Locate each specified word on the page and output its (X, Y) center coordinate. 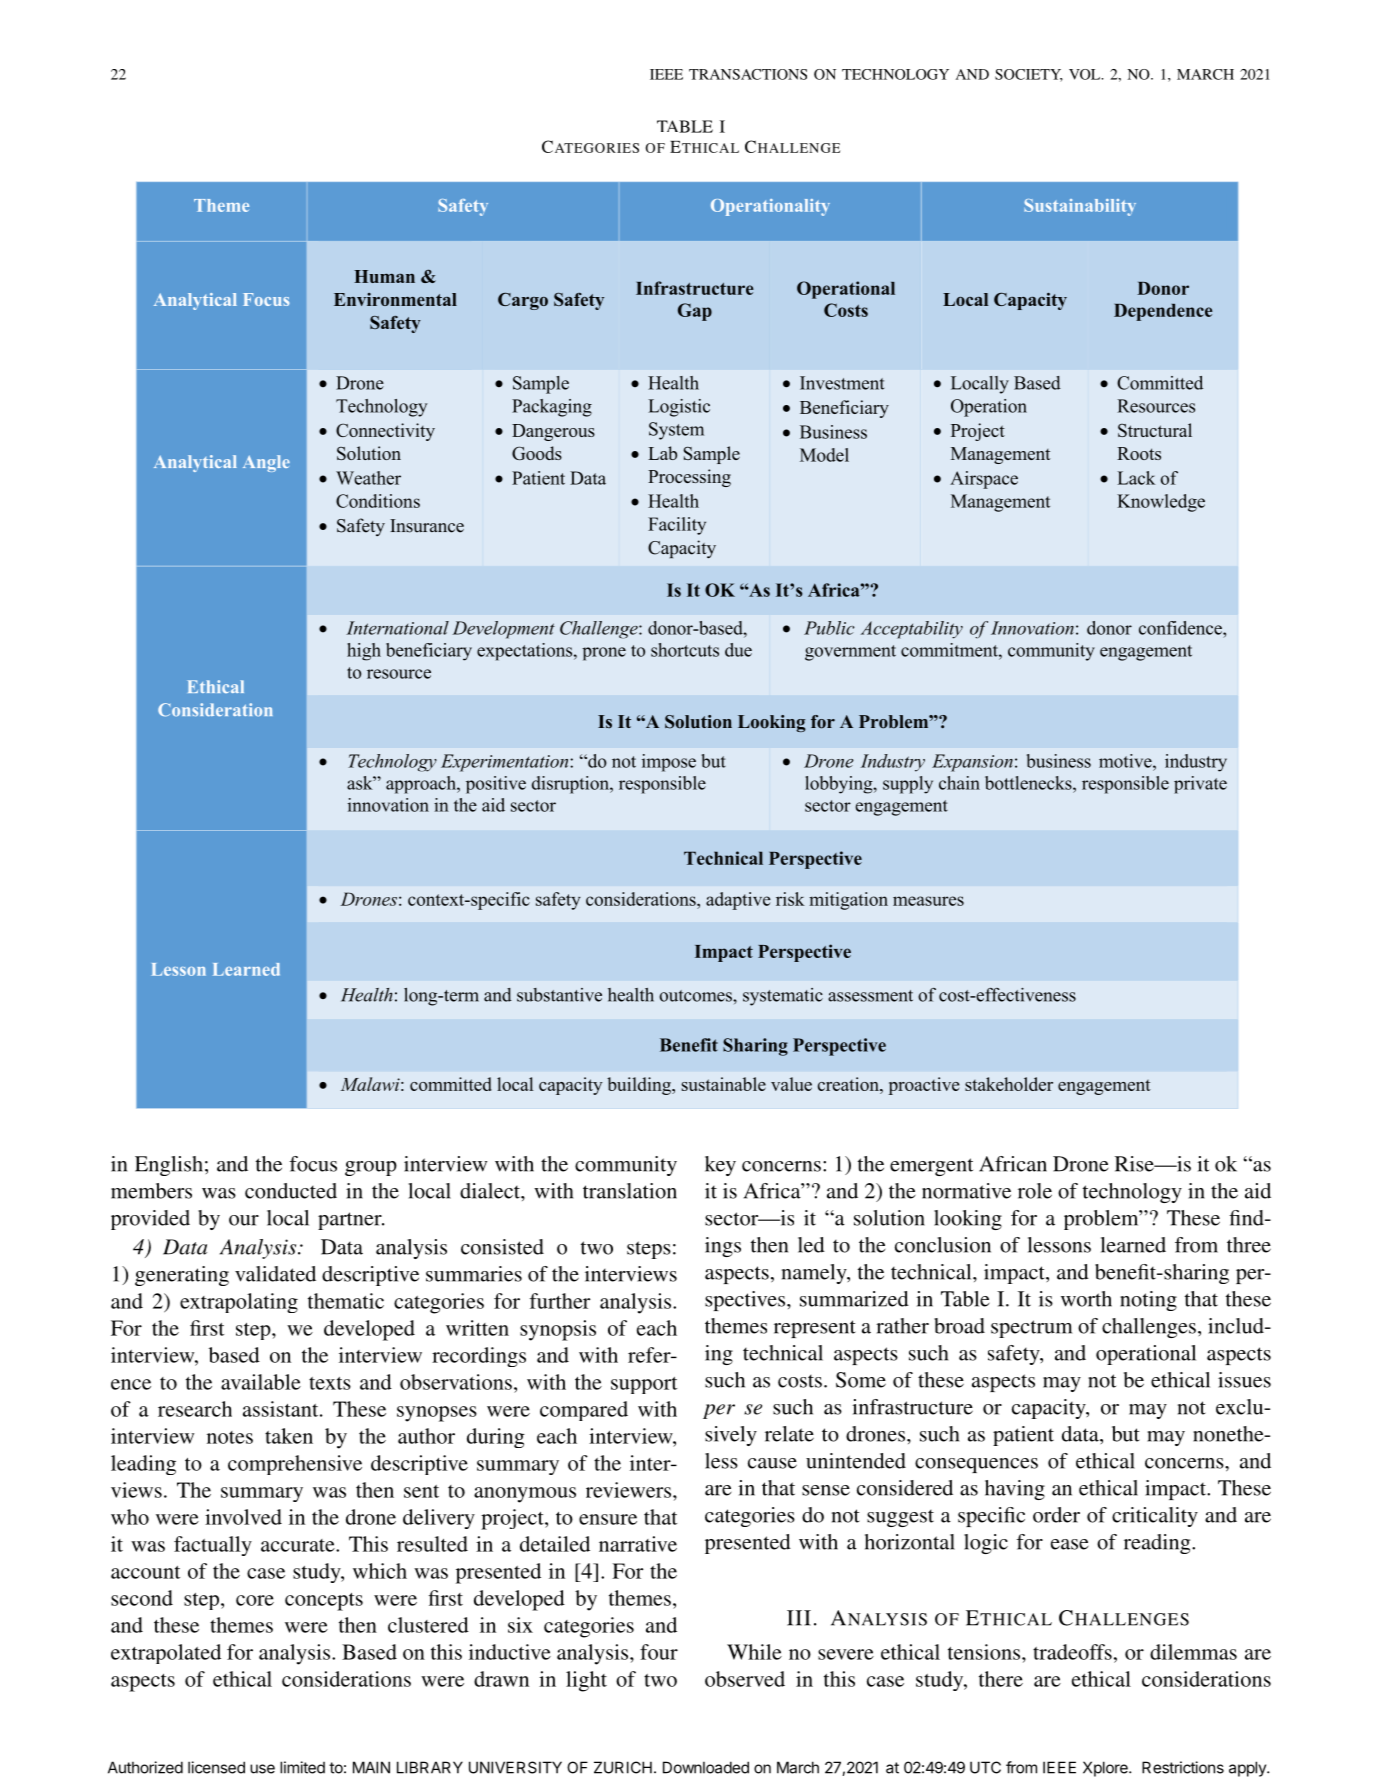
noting (1148, 1301)
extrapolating (239, 1303)
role (1035, 1191)
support (644, 1385)
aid (1258, 1191)
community (626, 1166)
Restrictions (1183, 1767)
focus (313, 1164)
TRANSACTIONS (748, 74)
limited (302, 1767)
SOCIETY (1029, 75)
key (720, 1166)
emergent (931, 1167)
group (371, 1168)
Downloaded (706, 1767)
